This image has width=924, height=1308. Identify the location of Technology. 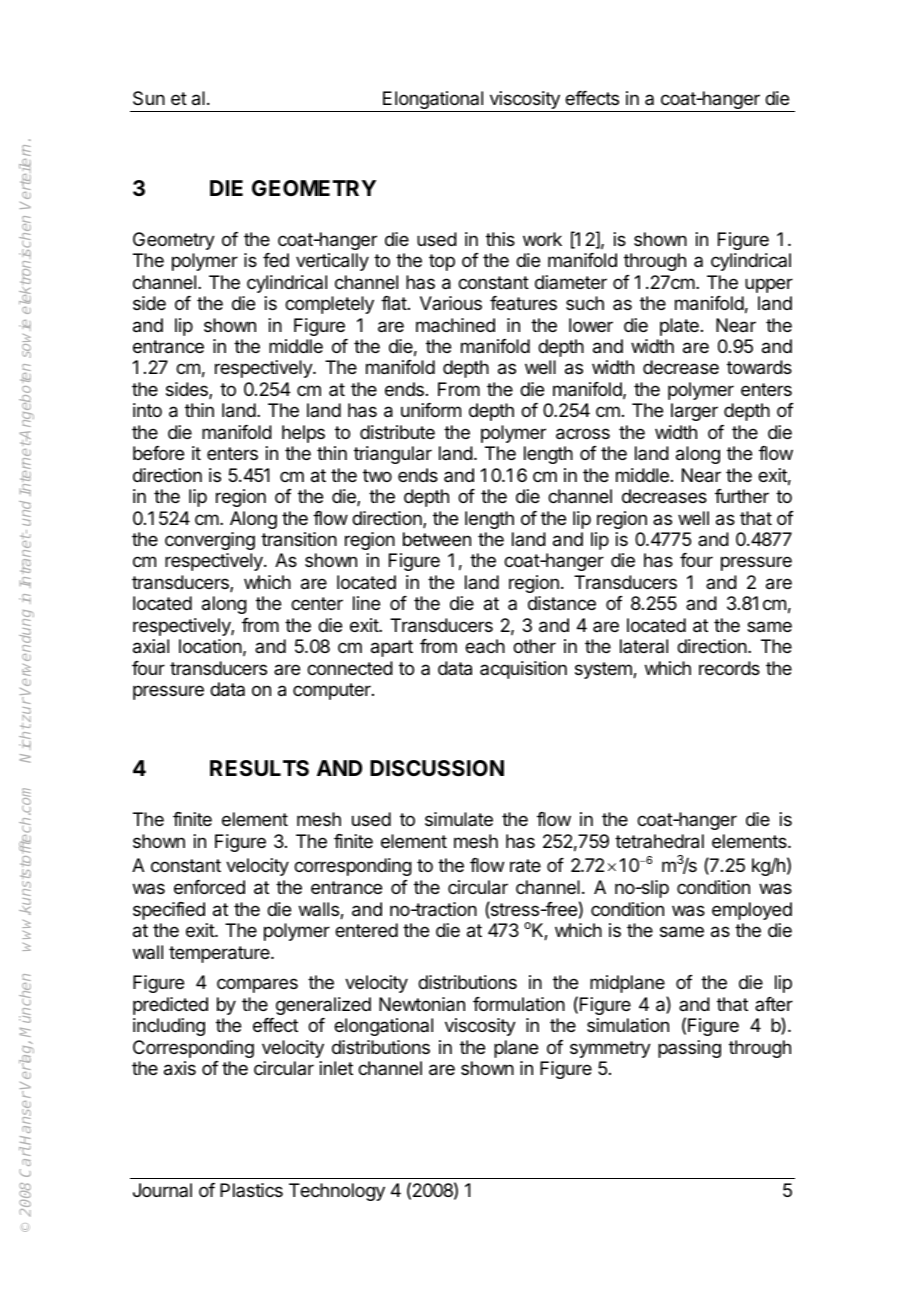
(337, 1192).
